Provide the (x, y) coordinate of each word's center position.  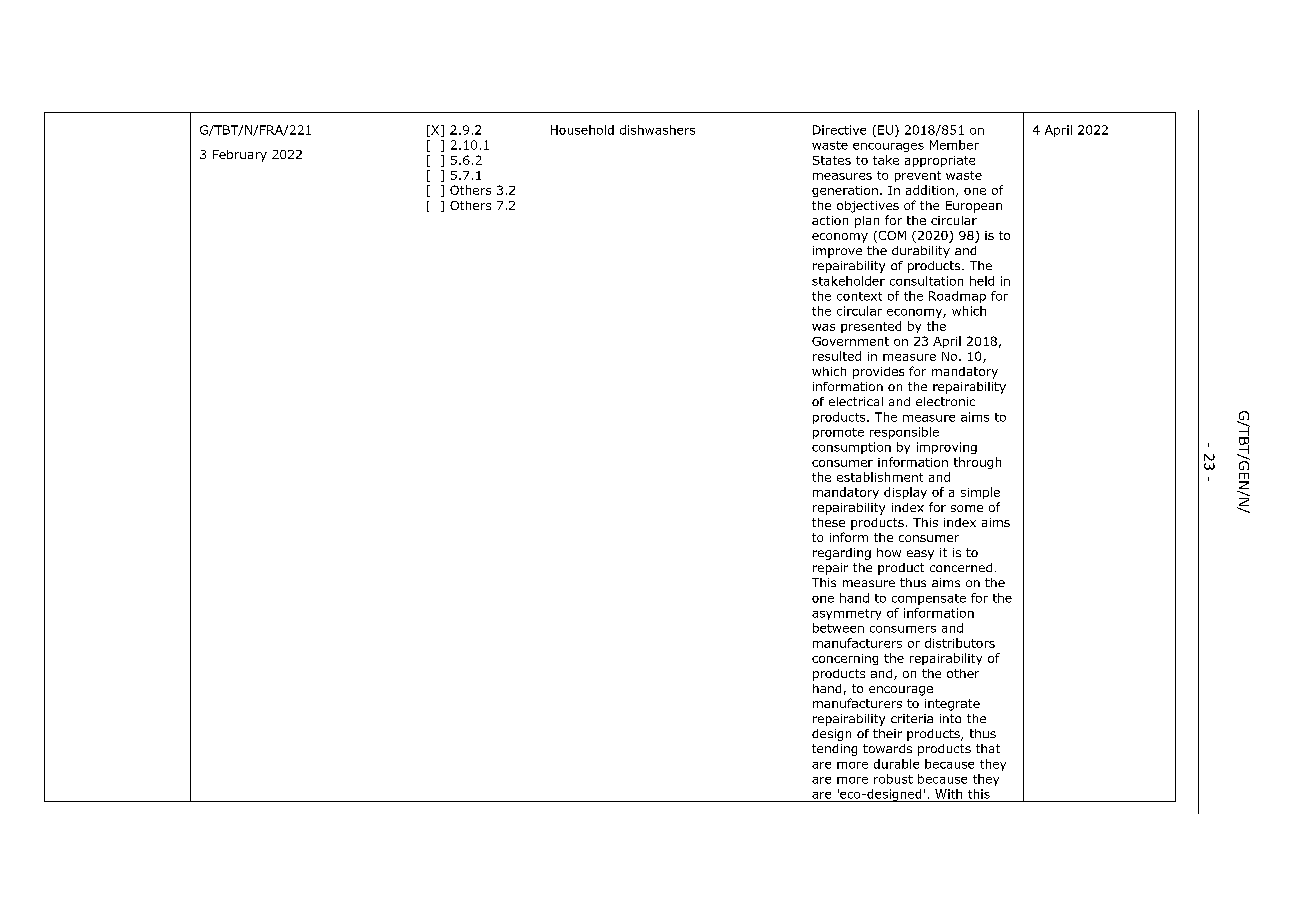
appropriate (940, 161)
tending (834, 750)
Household (582, 130)
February (240, 156)
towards (887, 748)
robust (893, 779)
